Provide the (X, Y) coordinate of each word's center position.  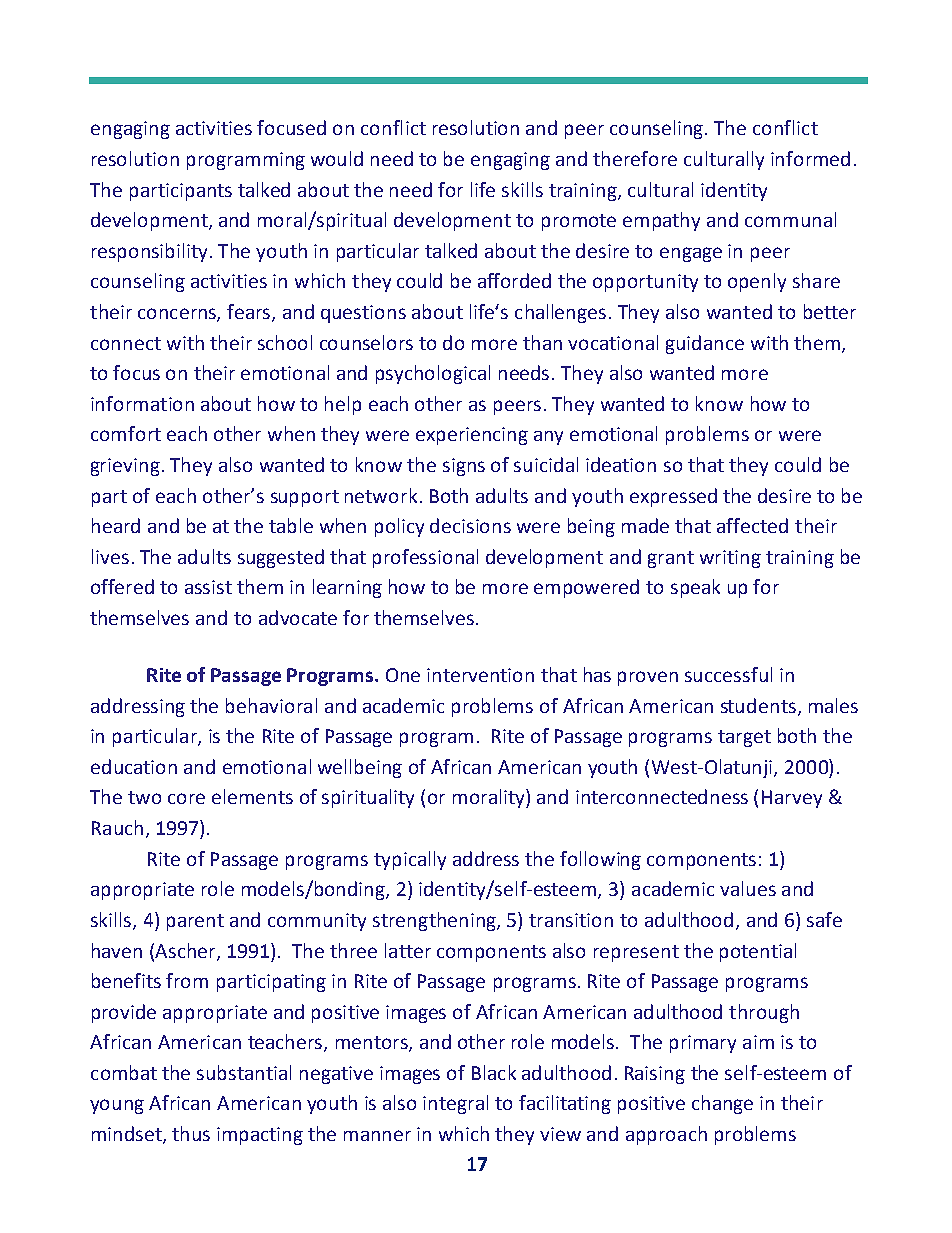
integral (455, 1104)
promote (579, 222)
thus (191, 1133)
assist (208, 587)
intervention (480, 675)
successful (728, 674)
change (722, 1104)
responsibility (151, 252)
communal (790, 219)
